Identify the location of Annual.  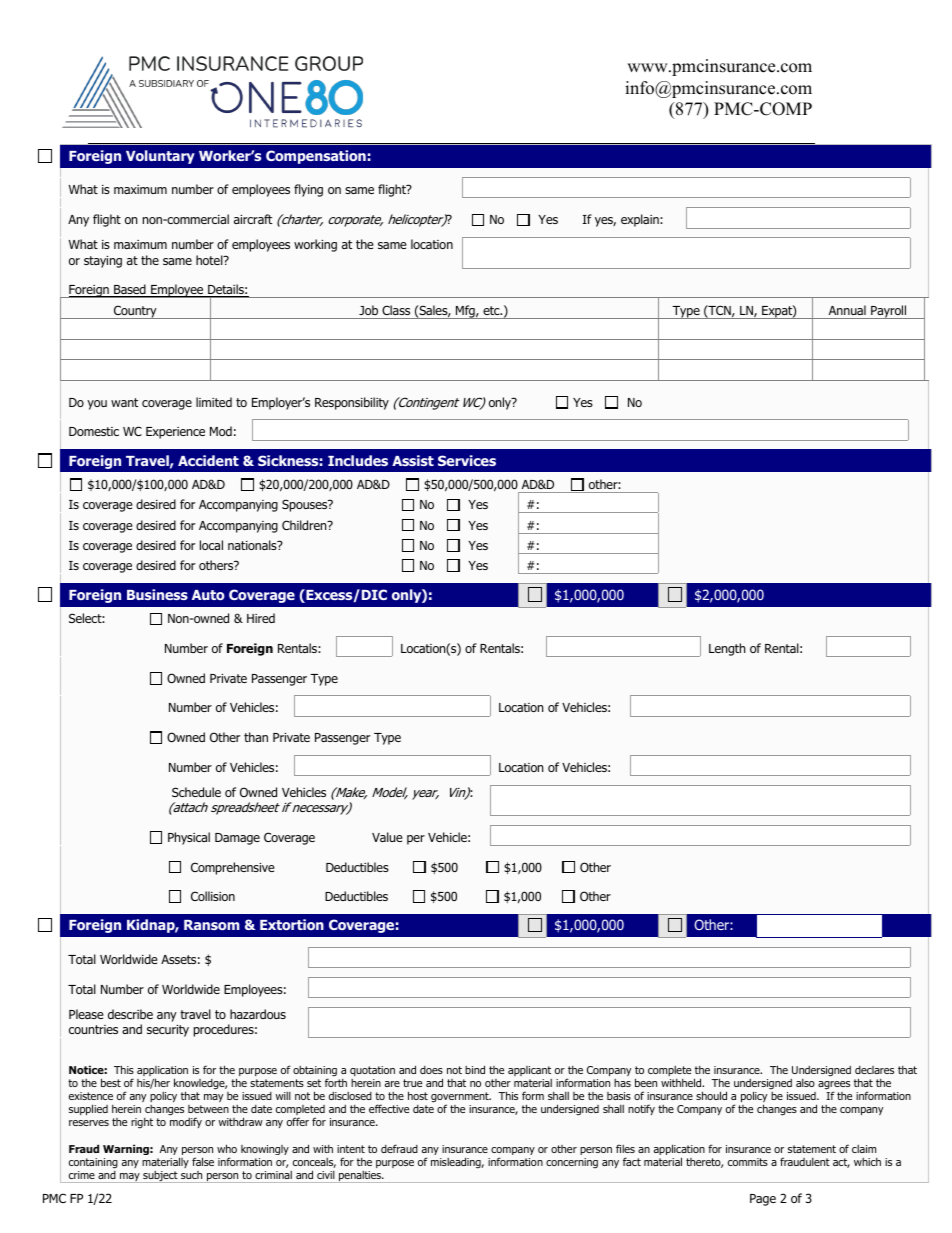
(847, 310).
